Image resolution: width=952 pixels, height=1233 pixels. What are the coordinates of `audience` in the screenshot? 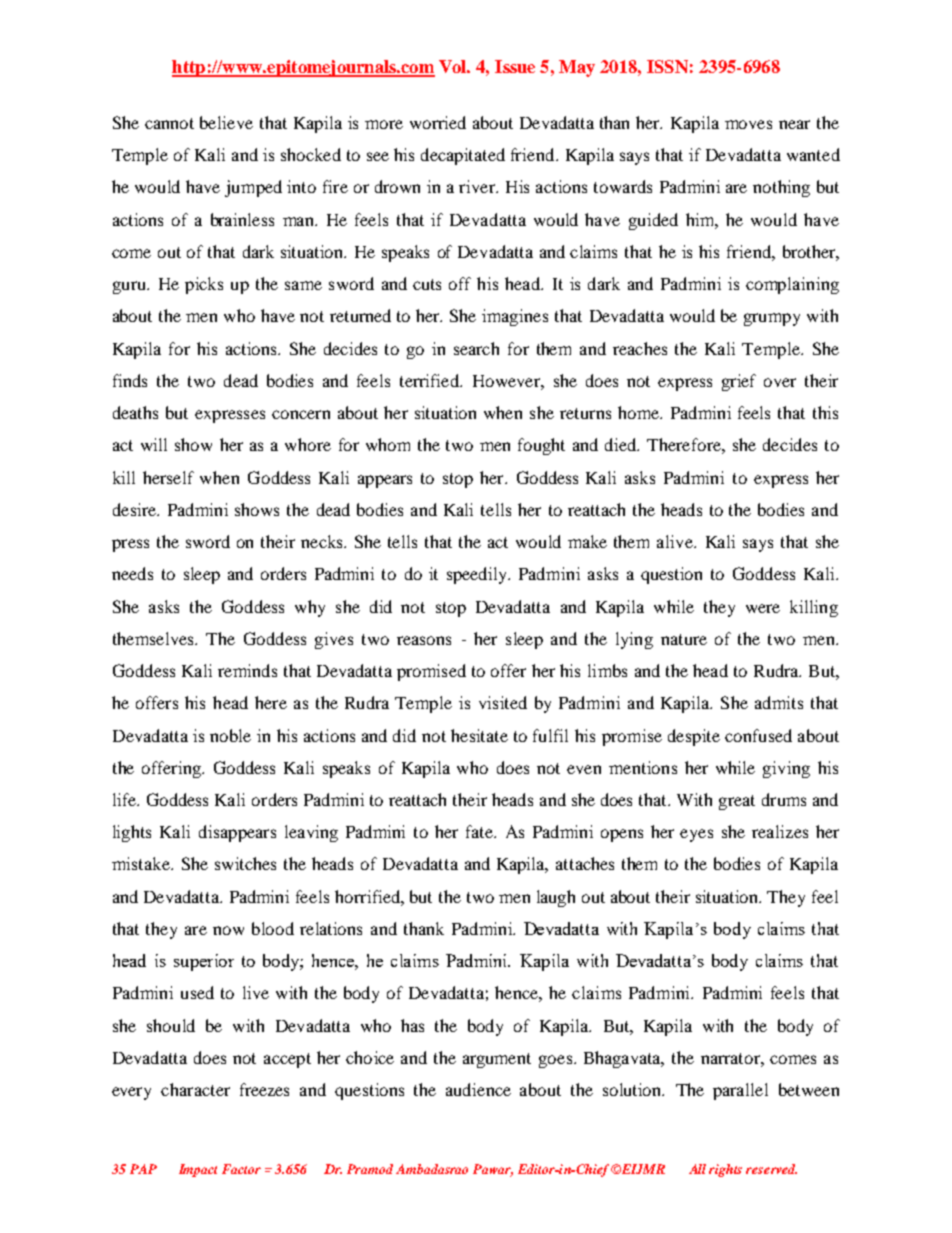 It's located at (478, 1089).
